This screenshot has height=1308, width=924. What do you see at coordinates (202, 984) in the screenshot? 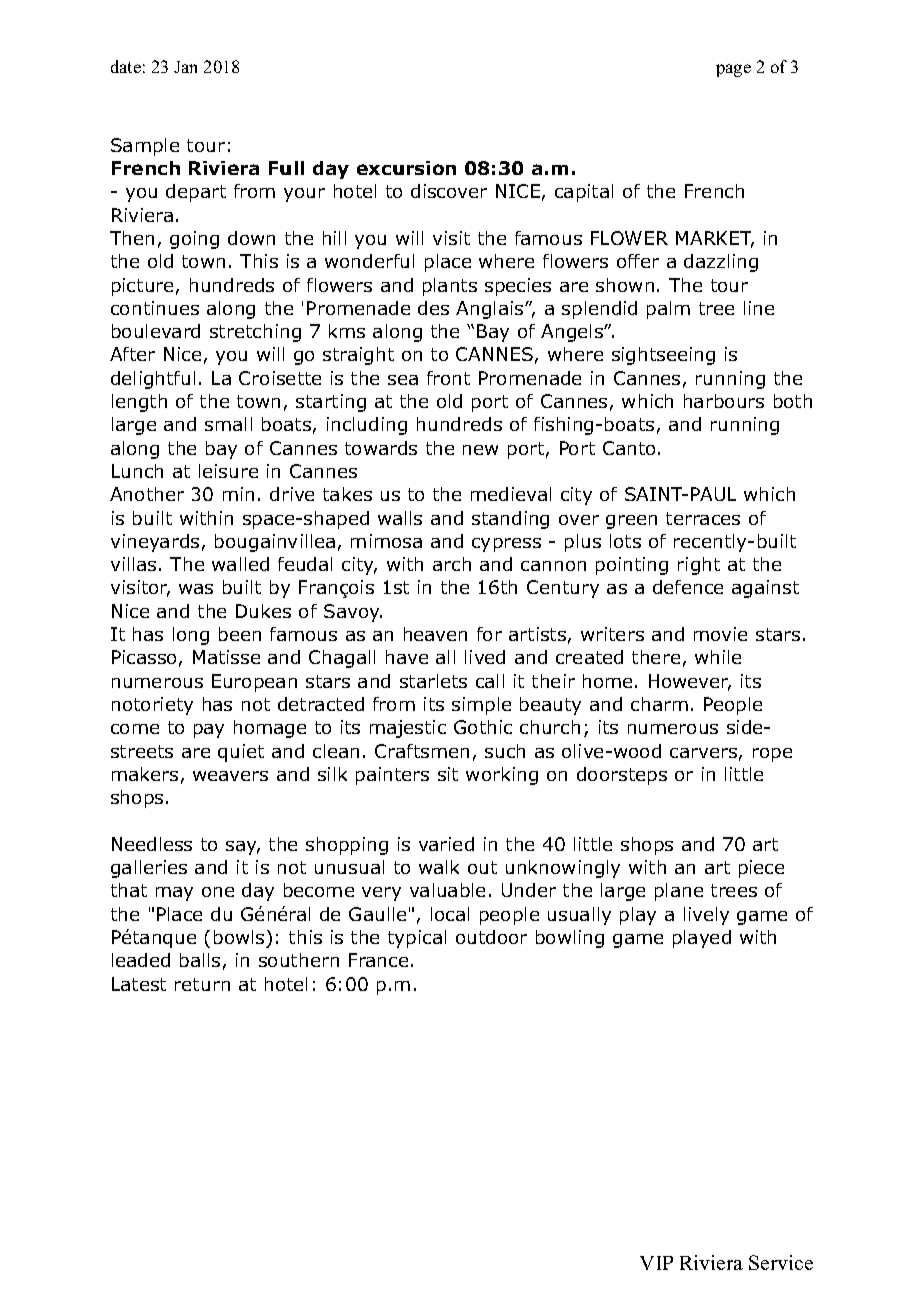
I see `return` at bounding box center [202, 984].
